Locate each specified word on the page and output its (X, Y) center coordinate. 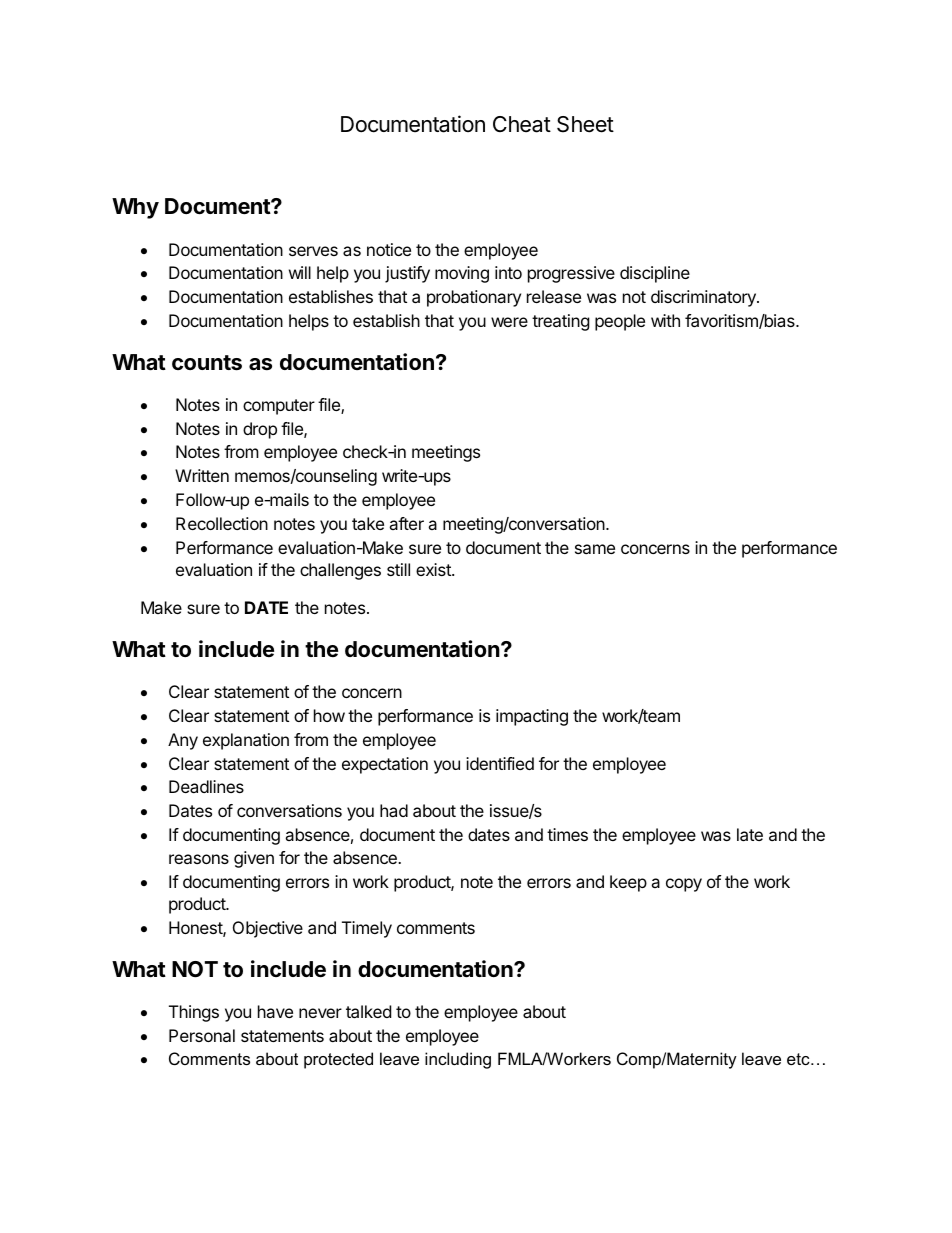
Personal (202, 1035)
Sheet (585, 124)
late (750, 834)
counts (207, 363)
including (458, 1060)
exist (434, 569)
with (665, 320)
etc (799, 1059)
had (394, 810)
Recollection (222, 523)
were (509, 322)
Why (135, 208)
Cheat (522, 124)
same (595, 549)
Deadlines (206, 786)
